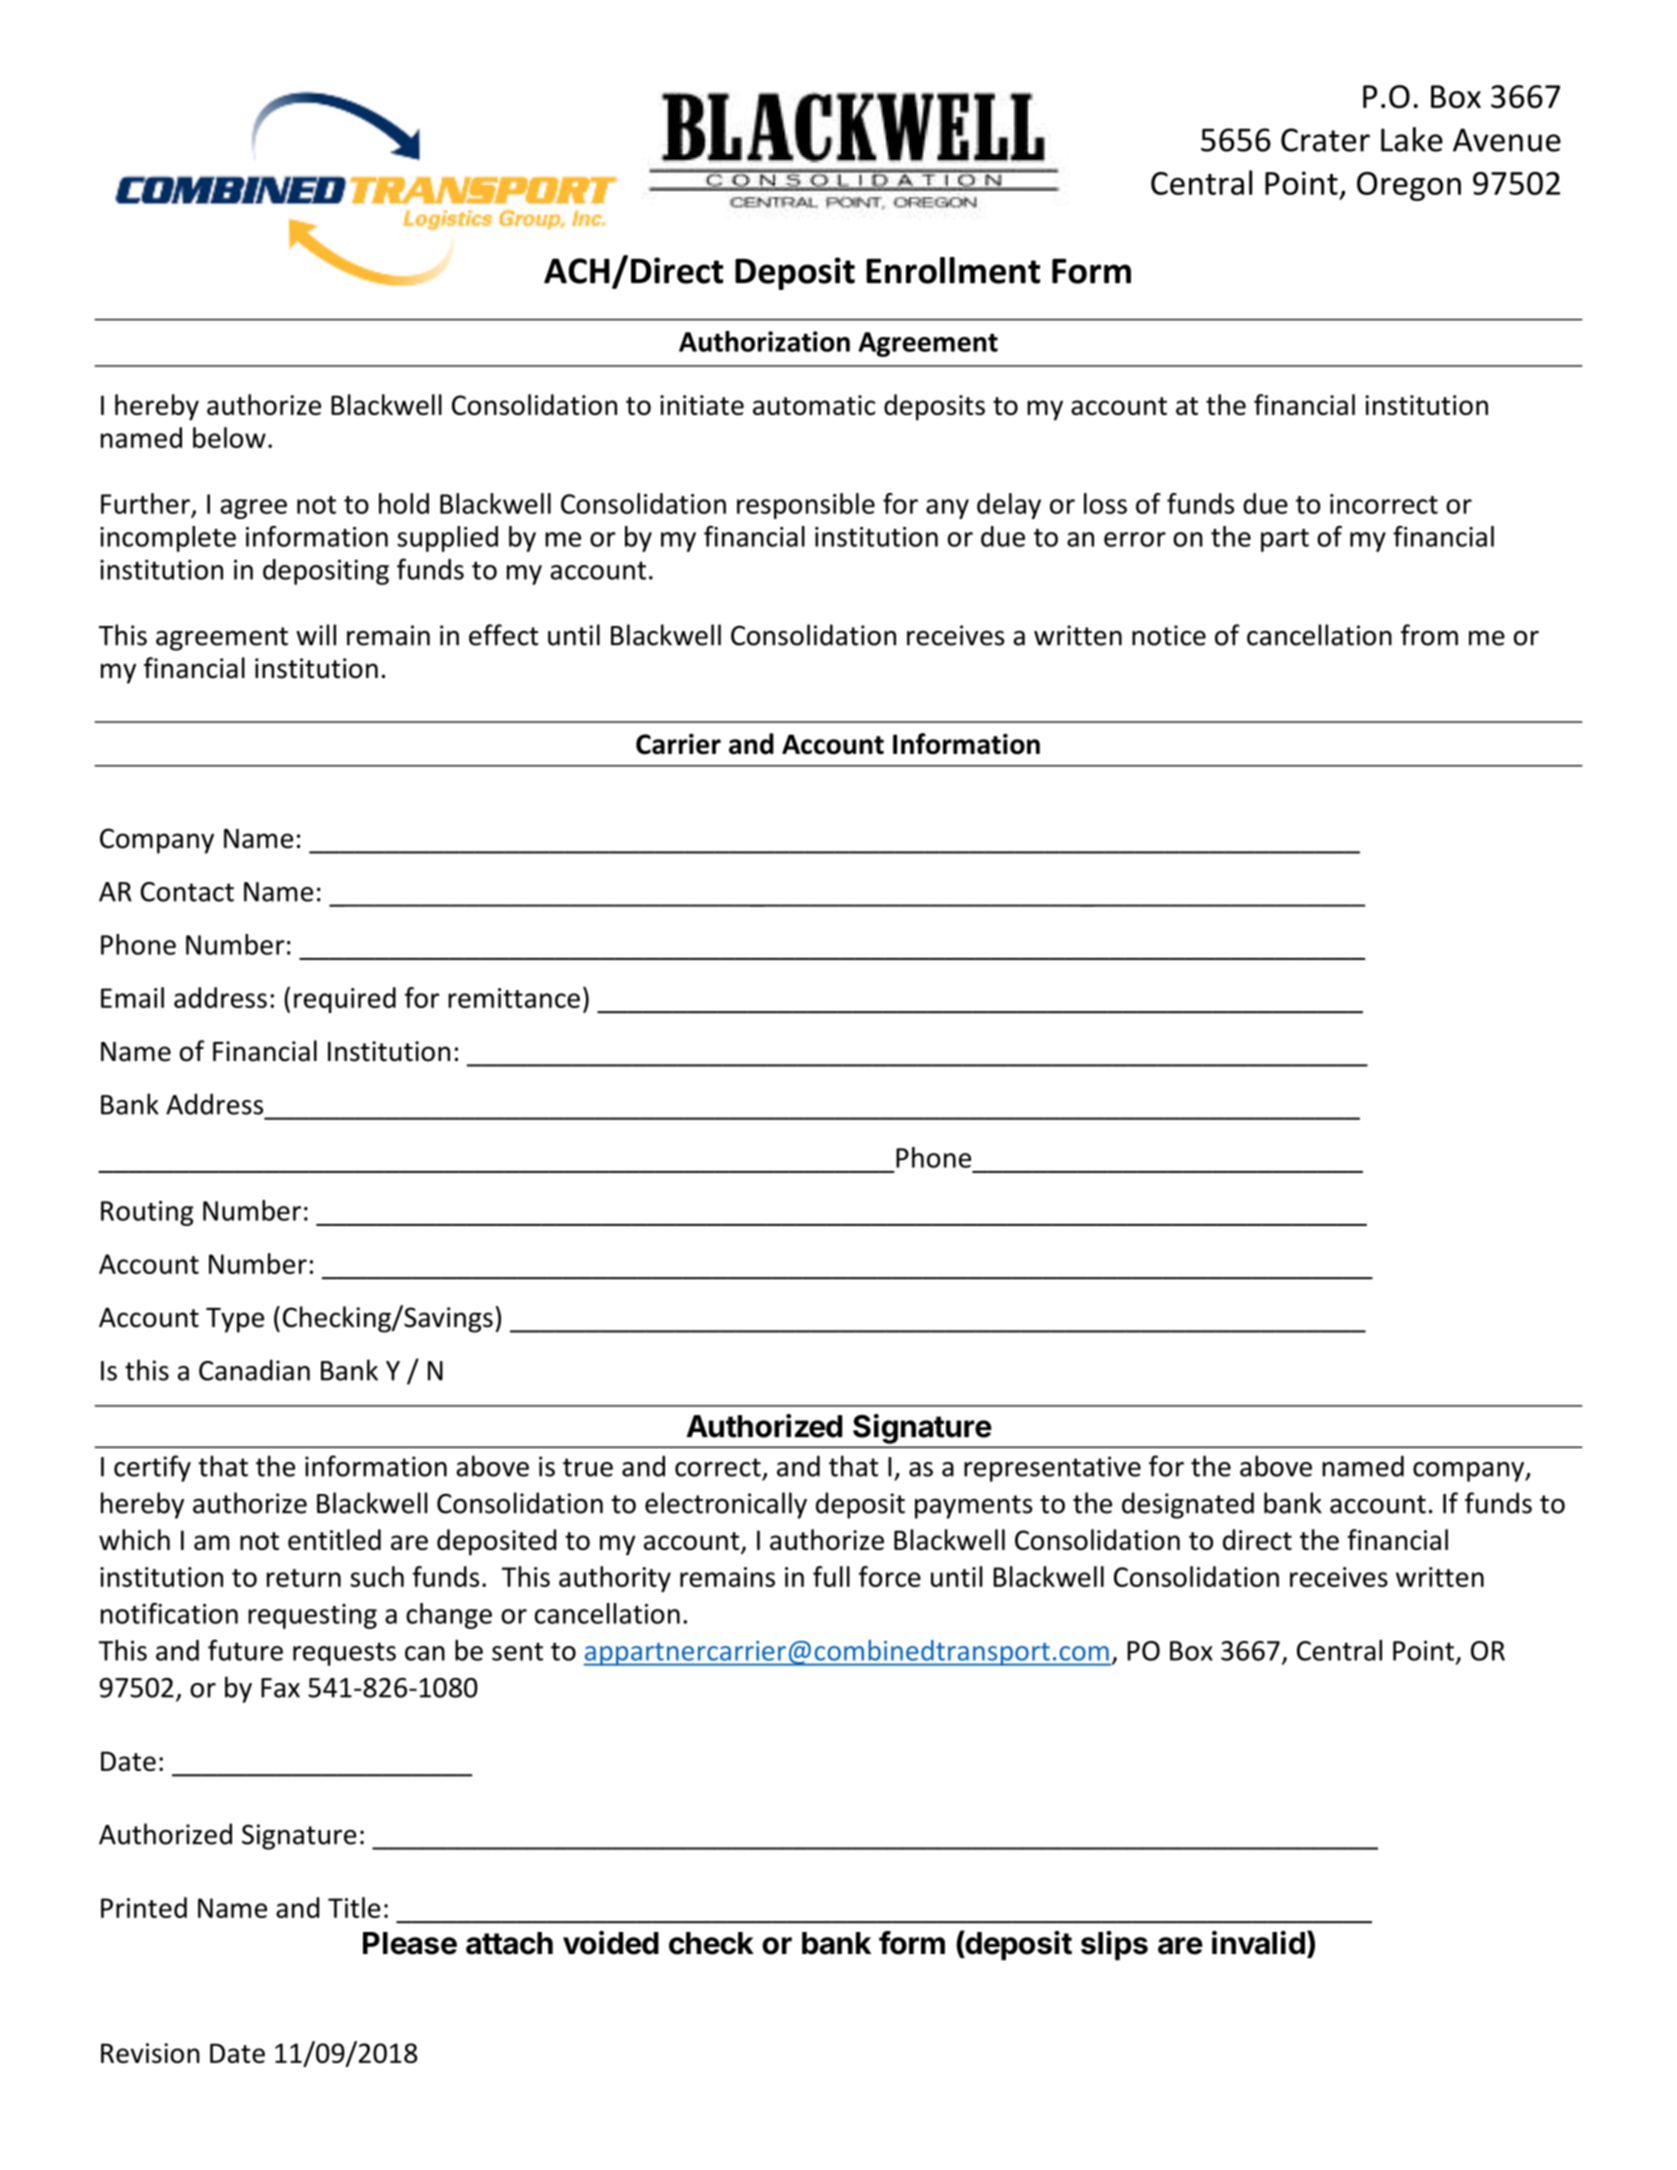  I want to click on below, so click(229, 437).
